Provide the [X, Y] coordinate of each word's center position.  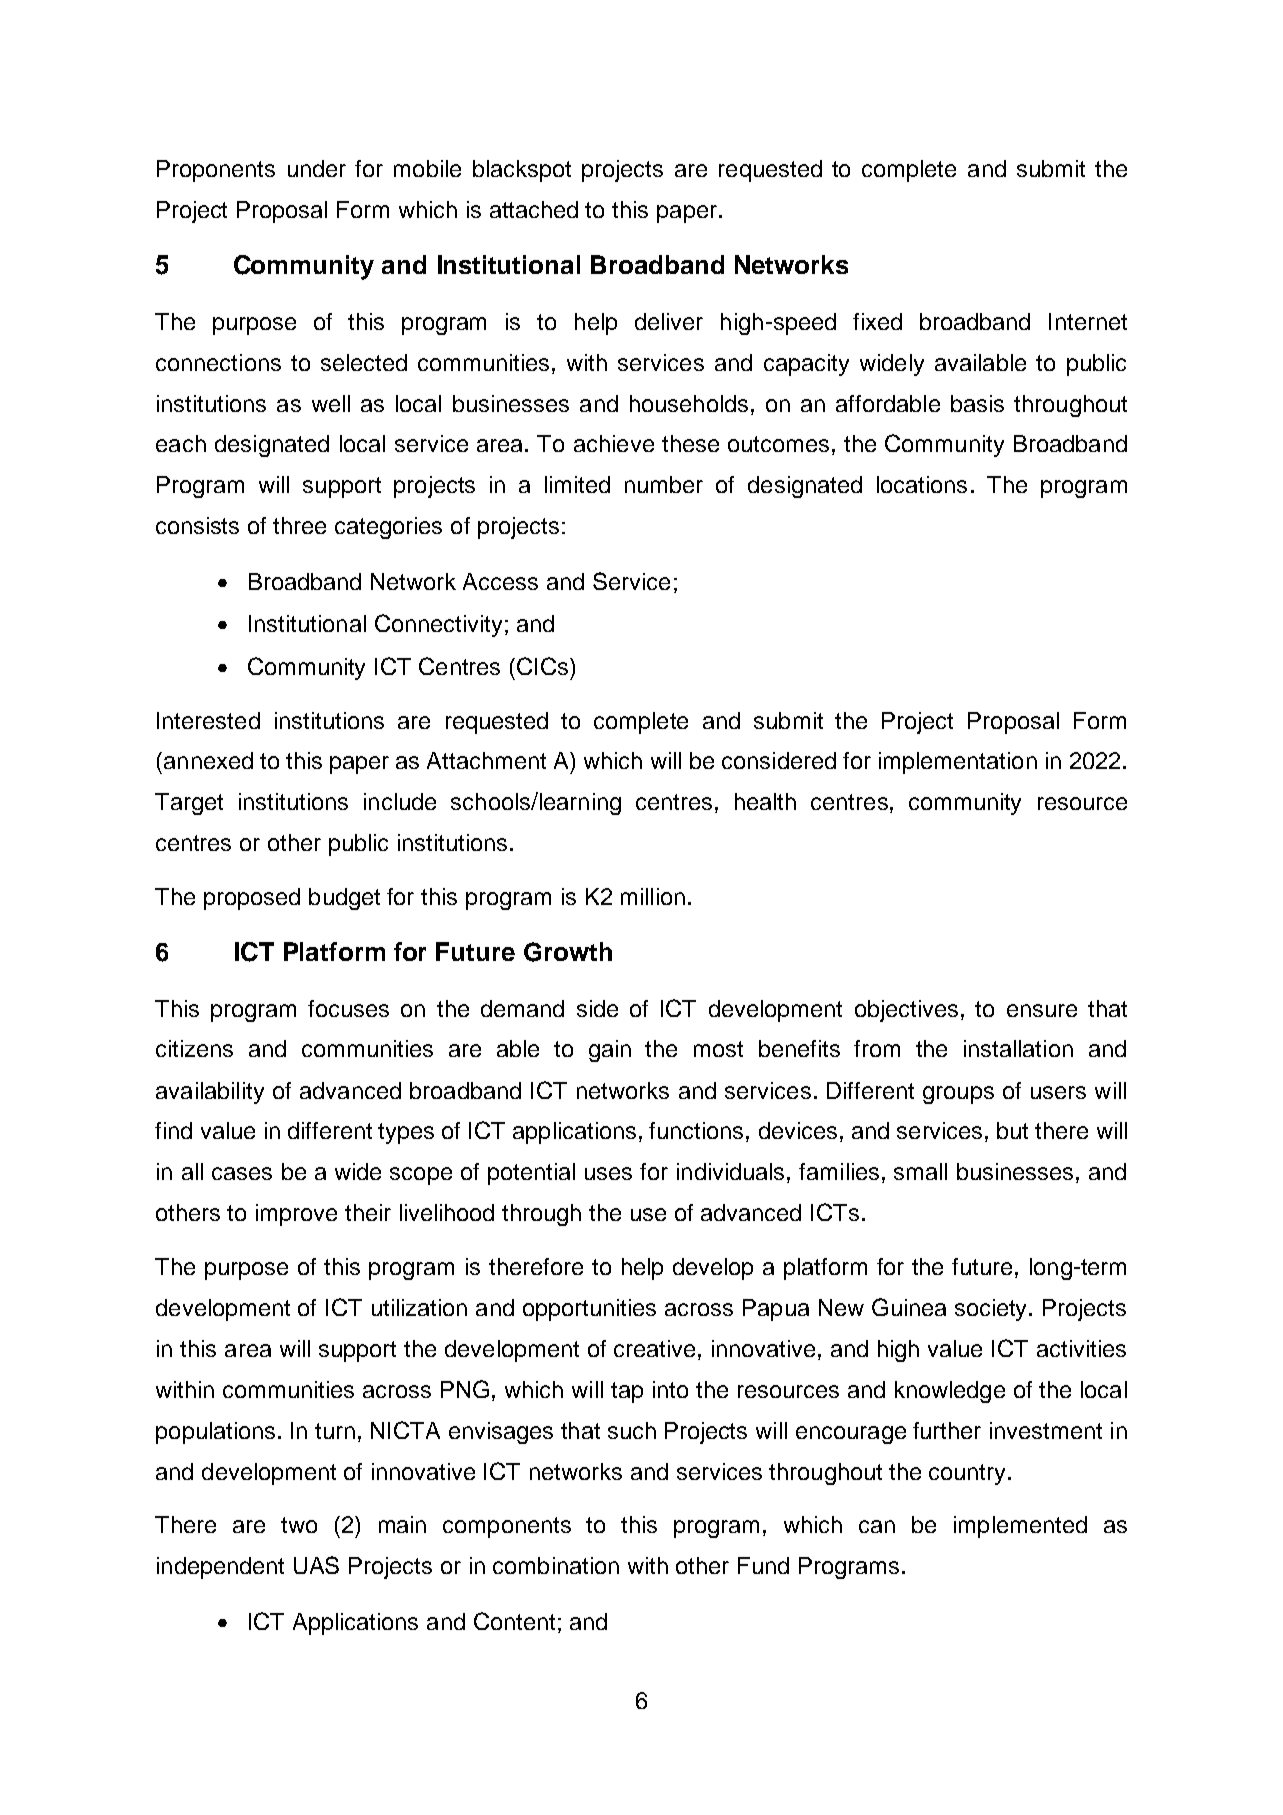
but [1012, 1130]
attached [534, 209]
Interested [208, 720]
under [317, 168]
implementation [958, 763]
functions [696, 1130]
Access [500, 581]
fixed [877, 321]
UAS [316, 1565]
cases [242, 1173]
